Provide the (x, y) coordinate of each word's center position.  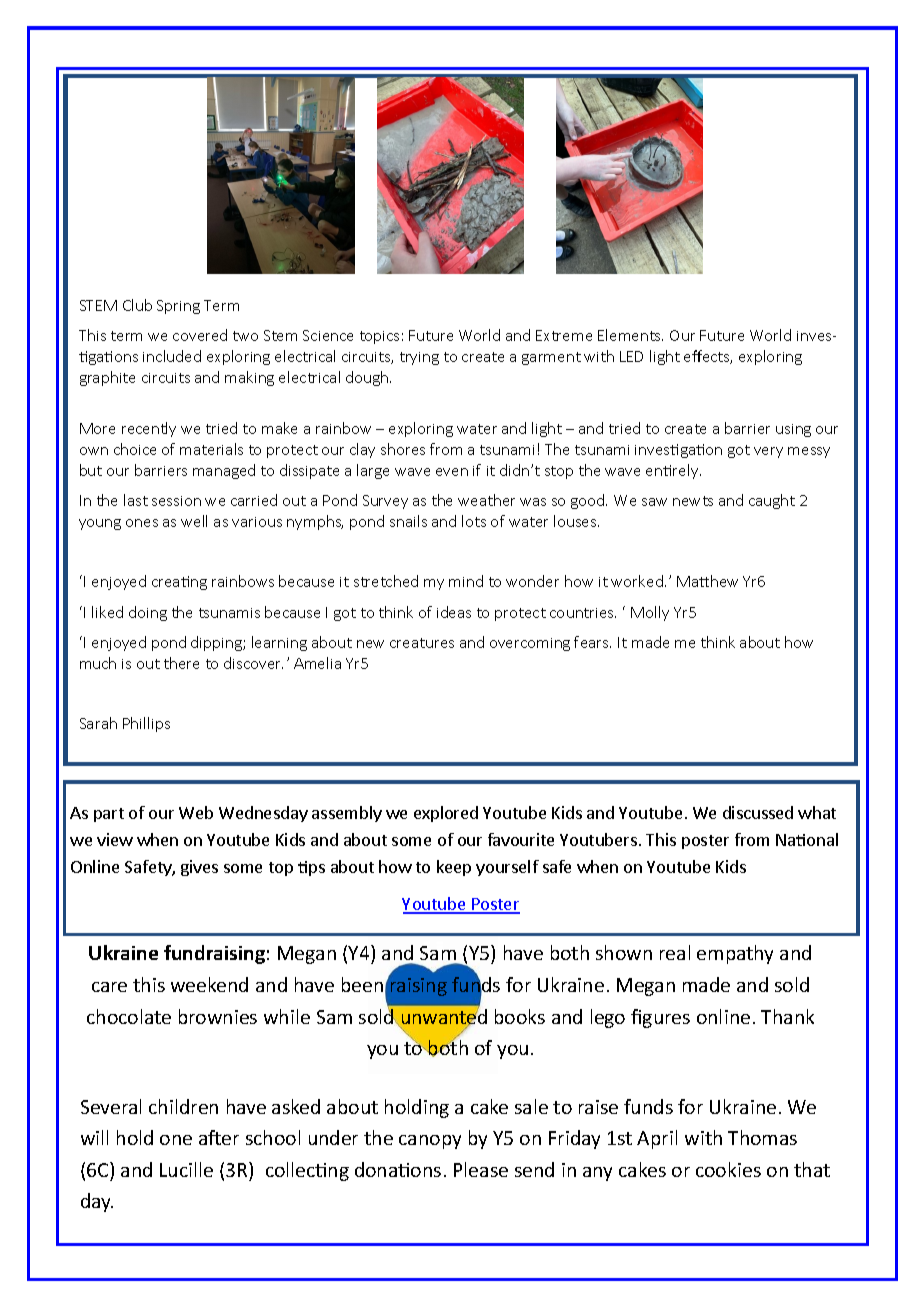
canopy (430, 1142)
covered (200, 335)
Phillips (146, 724)
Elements (630, 335)
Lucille (186, 1169)
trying (419, 358)
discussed (758, 812)
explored (446, 814)
